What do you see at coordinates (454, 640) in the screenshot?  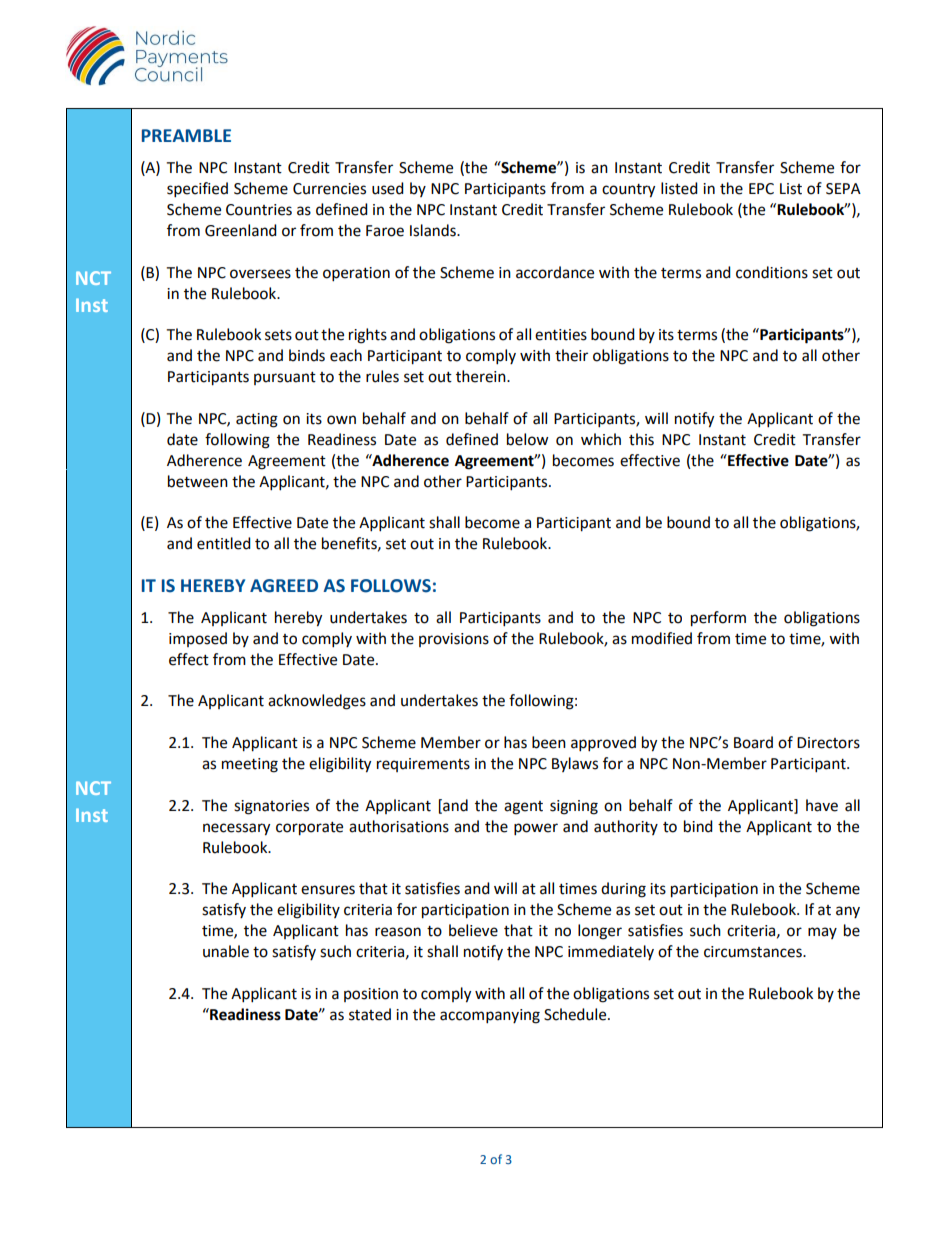 I see `provisions` at bounding box center [454, 640].
